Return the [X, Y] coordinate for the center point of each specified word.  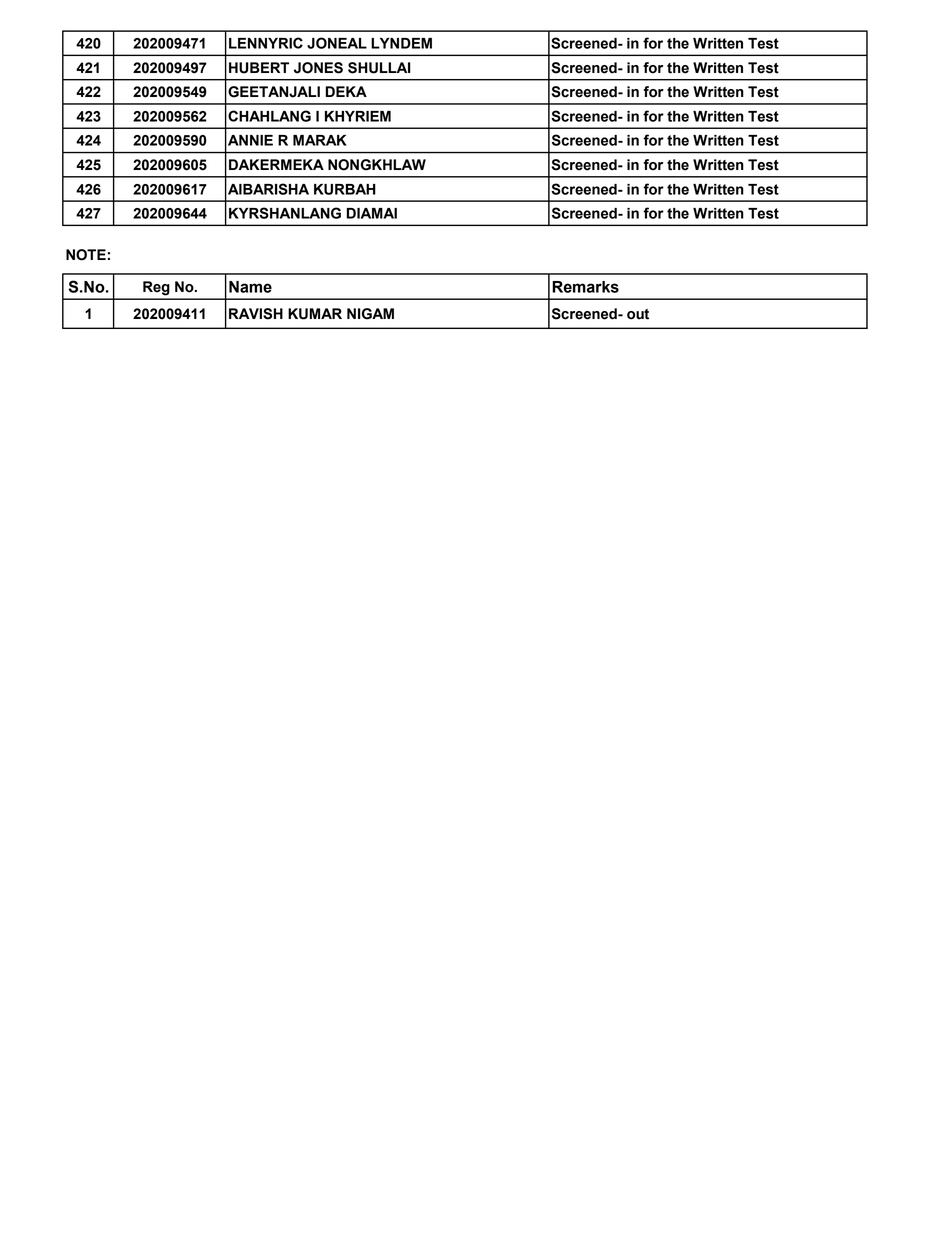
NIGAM [370, 314]
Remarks [585, 287]
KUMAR [315, 314]
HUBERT [259, 68]
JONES [318, 68]
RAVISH [256, 314]
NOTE [86, 255]
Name [250, 287]
